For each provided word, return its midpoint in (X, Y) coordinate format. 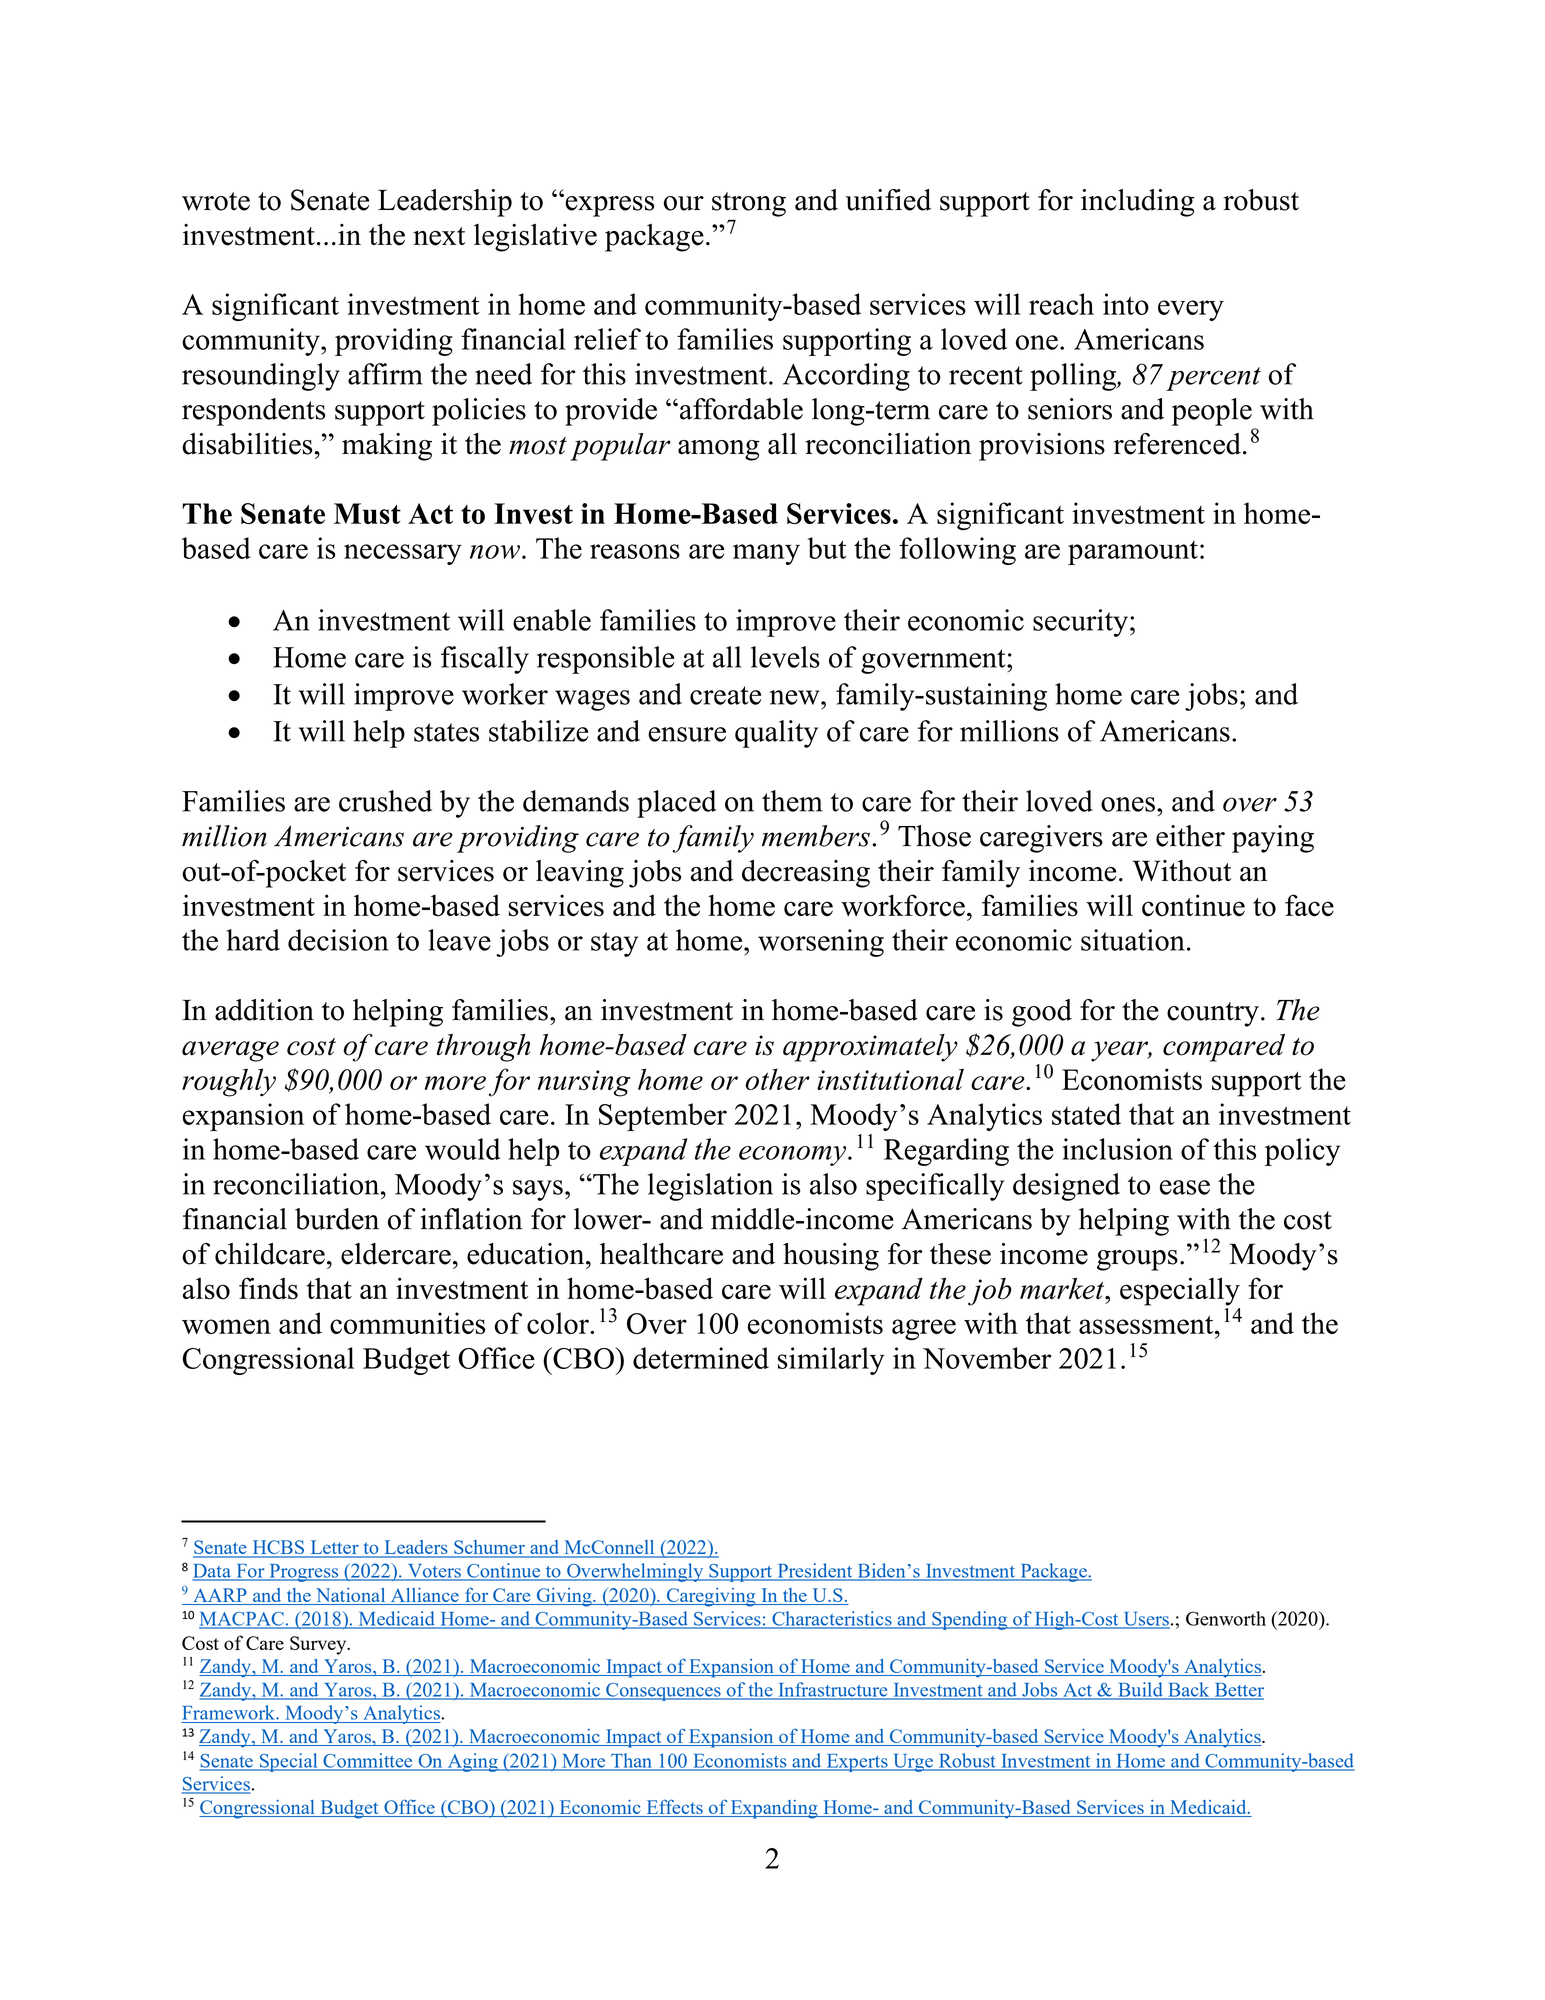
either (1190, 836)
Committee (368, 1761)
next (439, 236)
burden (337, 1219)
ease (1185, 1187)
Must (367, 513)
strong (749, 204)
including (1138, 203)
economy (794, 1156)
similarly (831, 1361)
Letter (334, 1548)
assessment (1147, 1325)
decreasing (806, 874)
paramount (1133, 553)
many (766, 554)
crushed (385, 801)
